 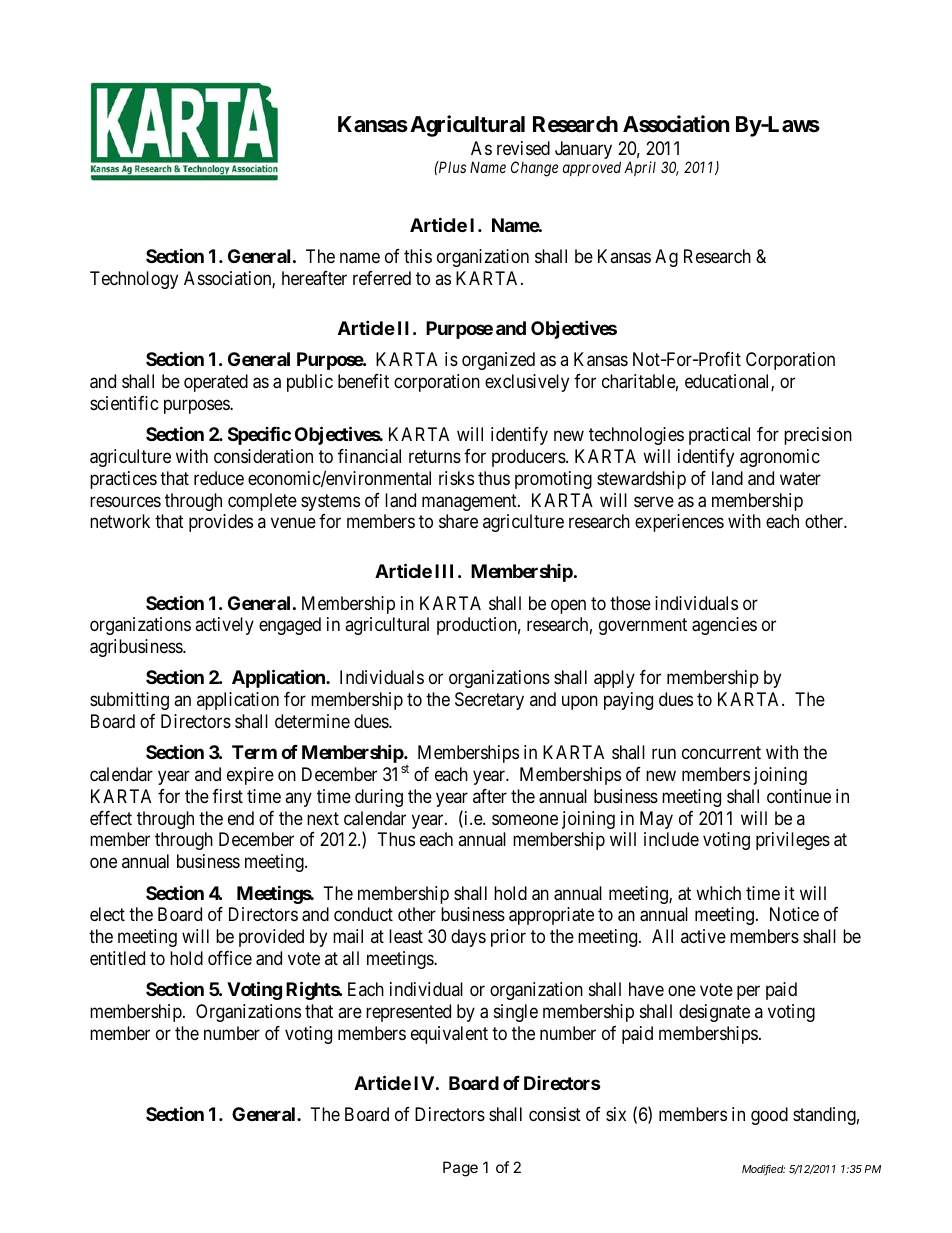 What do you see at coordinates (489, 701) in the image?
I see `Secretary` at bounding box center [489, 701].
